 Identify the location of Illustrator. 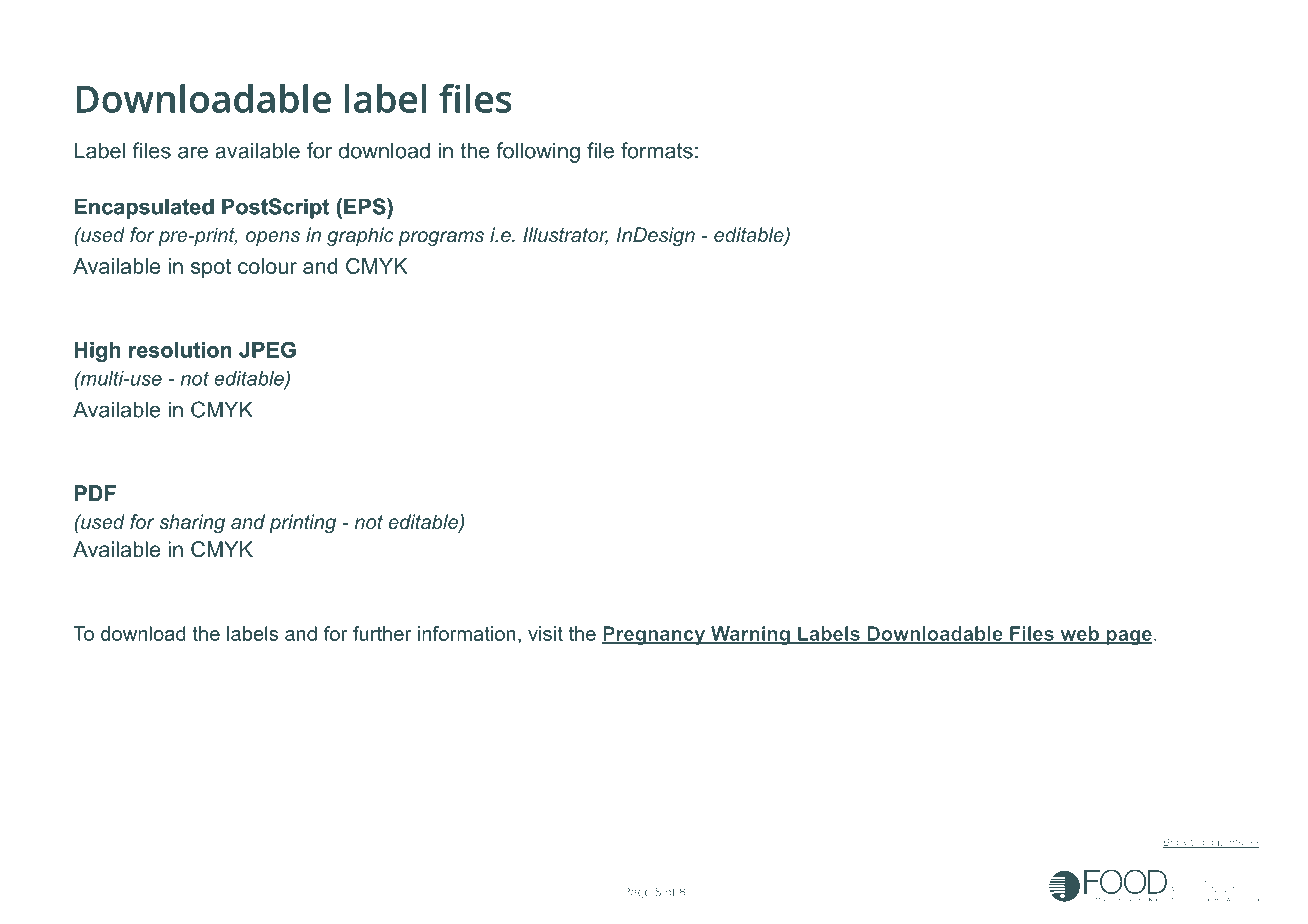
(565, 236).
